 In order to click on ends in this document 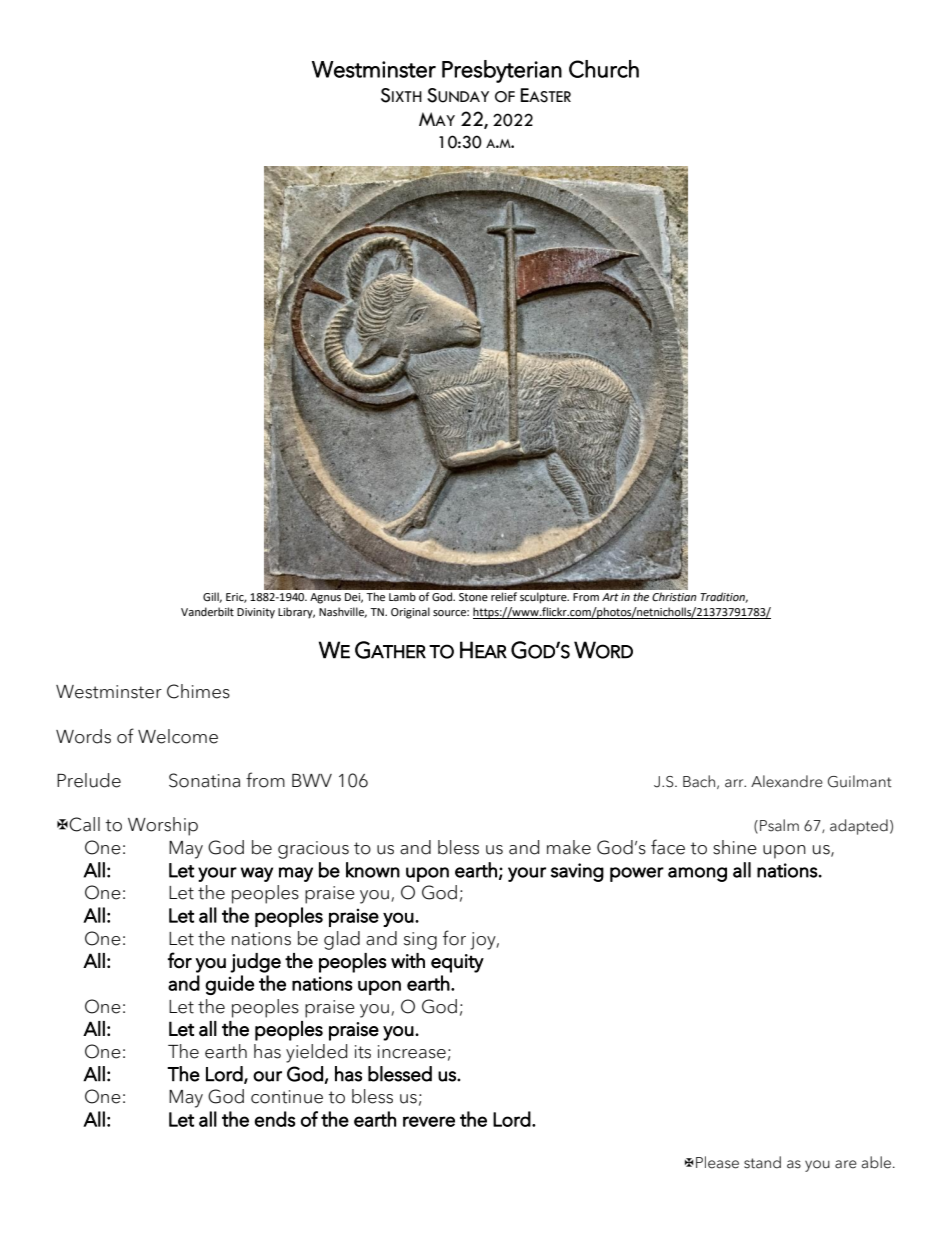, I will do `click(274, 1119)`.
